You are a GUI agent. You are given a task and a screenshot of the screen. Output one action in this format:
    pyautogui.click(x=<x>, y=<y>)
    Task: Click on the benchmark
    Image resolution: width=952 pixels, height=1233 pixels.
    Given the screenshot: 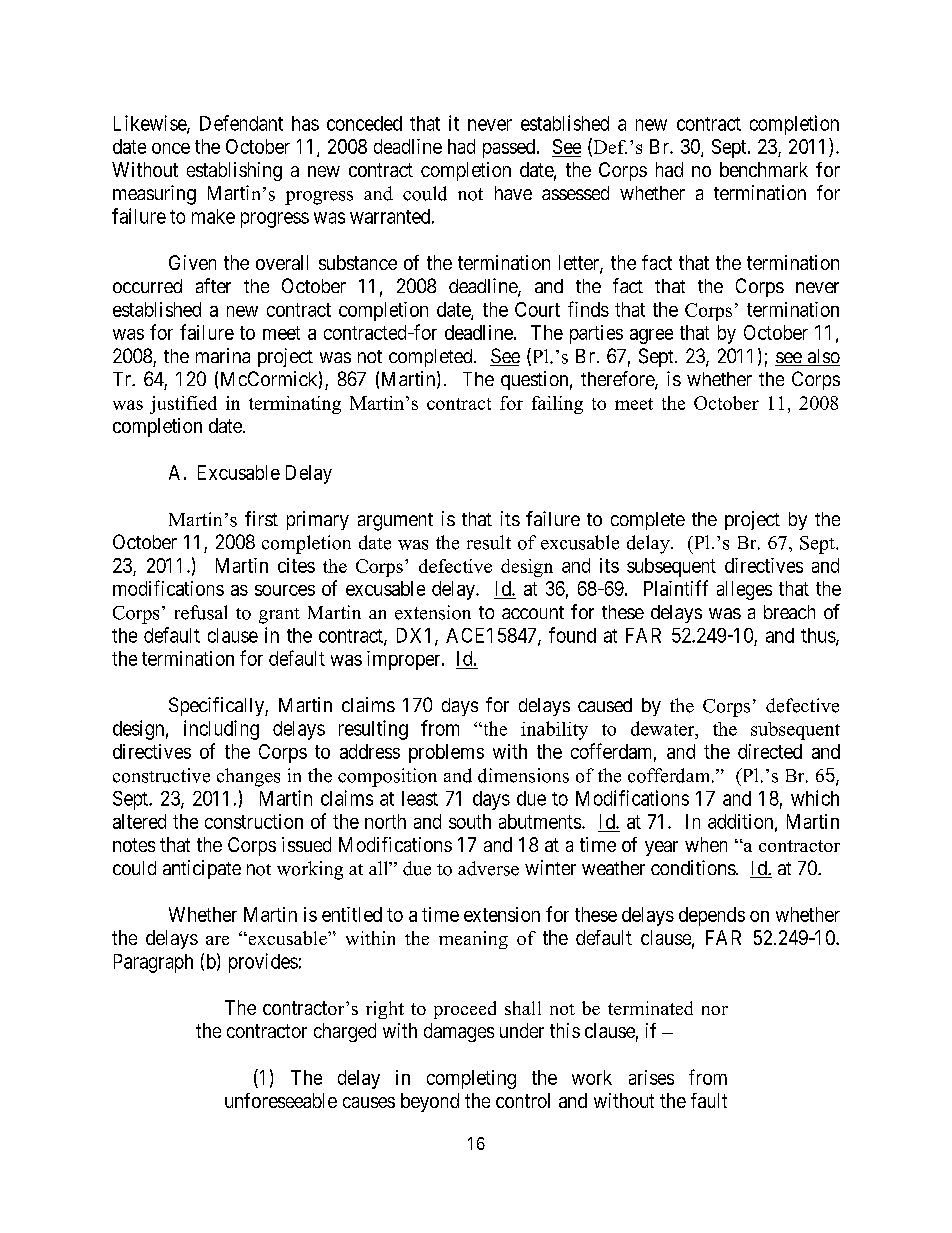 What is the action you would take?
    pyautogui.click(x=764, y=169)
